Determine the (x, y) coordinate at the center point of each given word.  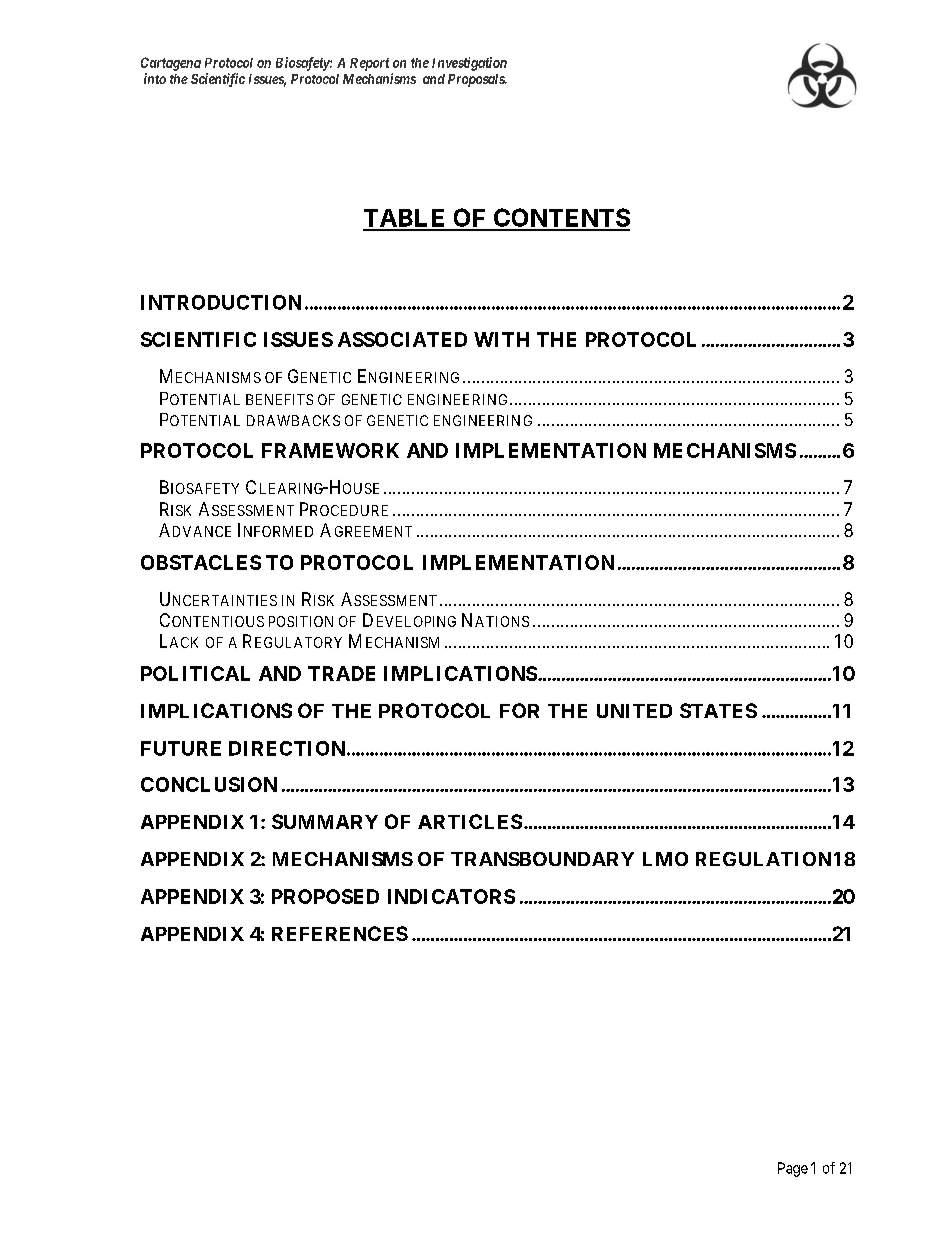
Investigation (469, 64)
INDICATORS (451, 896)
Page (793, 1169)
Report (369, 64)
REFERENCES (340, 933)
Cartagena (171, 64)
